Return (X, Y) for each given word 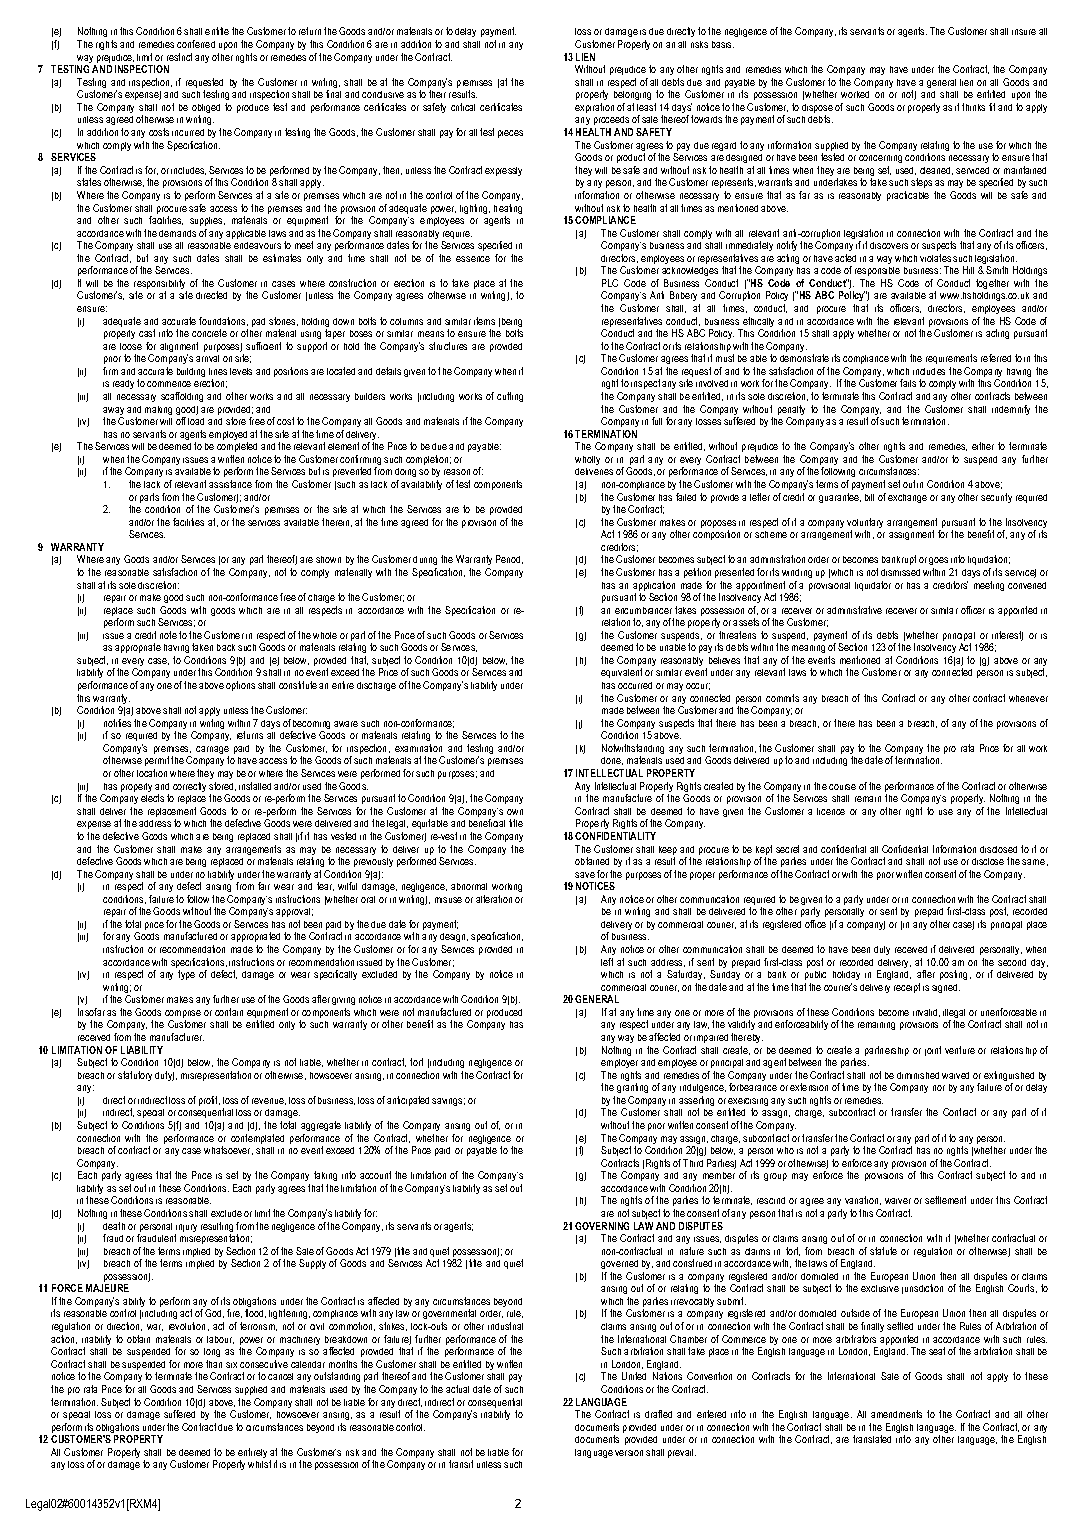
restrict (179, 57)
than (214, 1364)
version (629, 1453)
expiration (594, 108)
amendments (896, 1414)
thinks (973, 107)
